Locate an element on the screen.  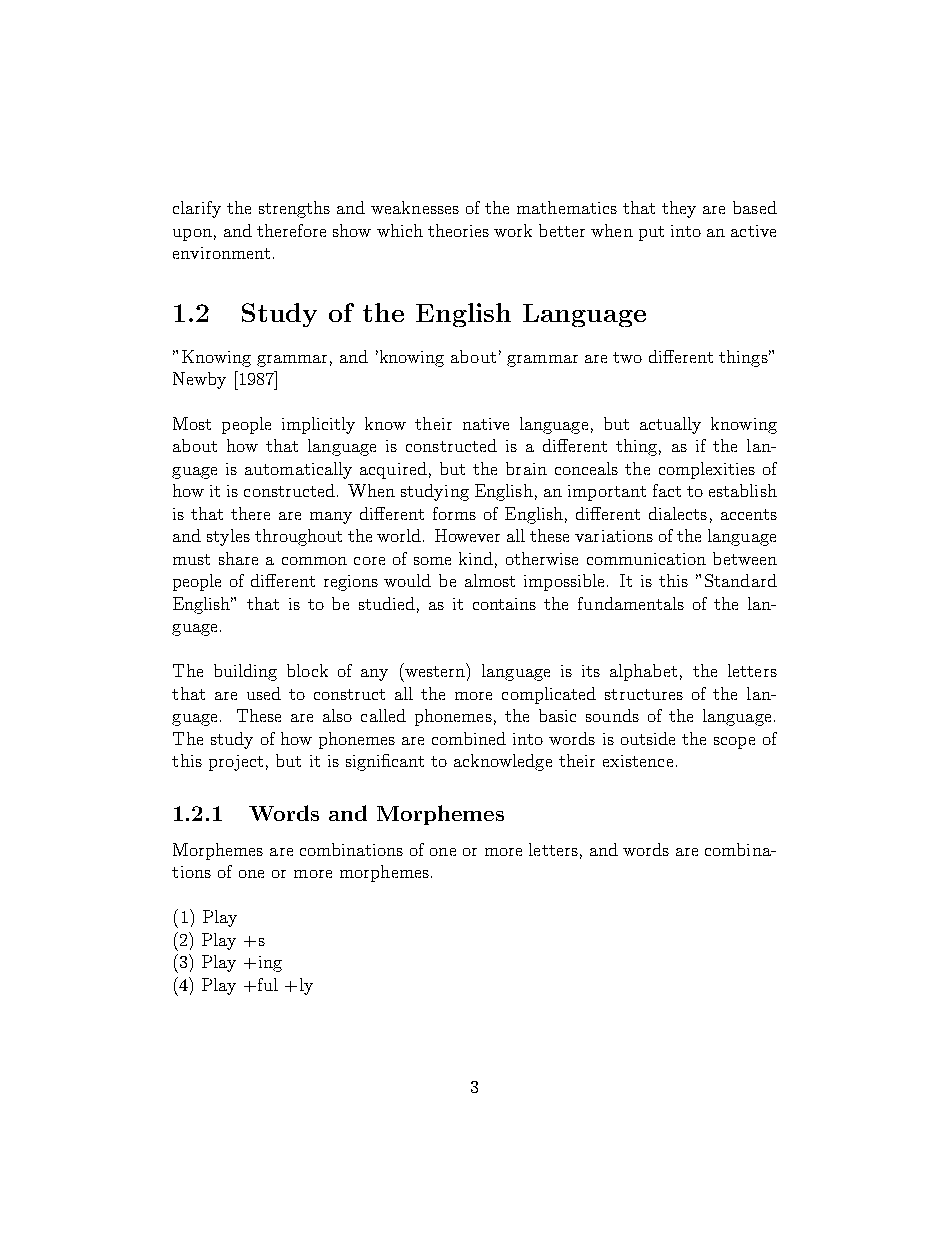
they is located at coordinates (679, 209).
